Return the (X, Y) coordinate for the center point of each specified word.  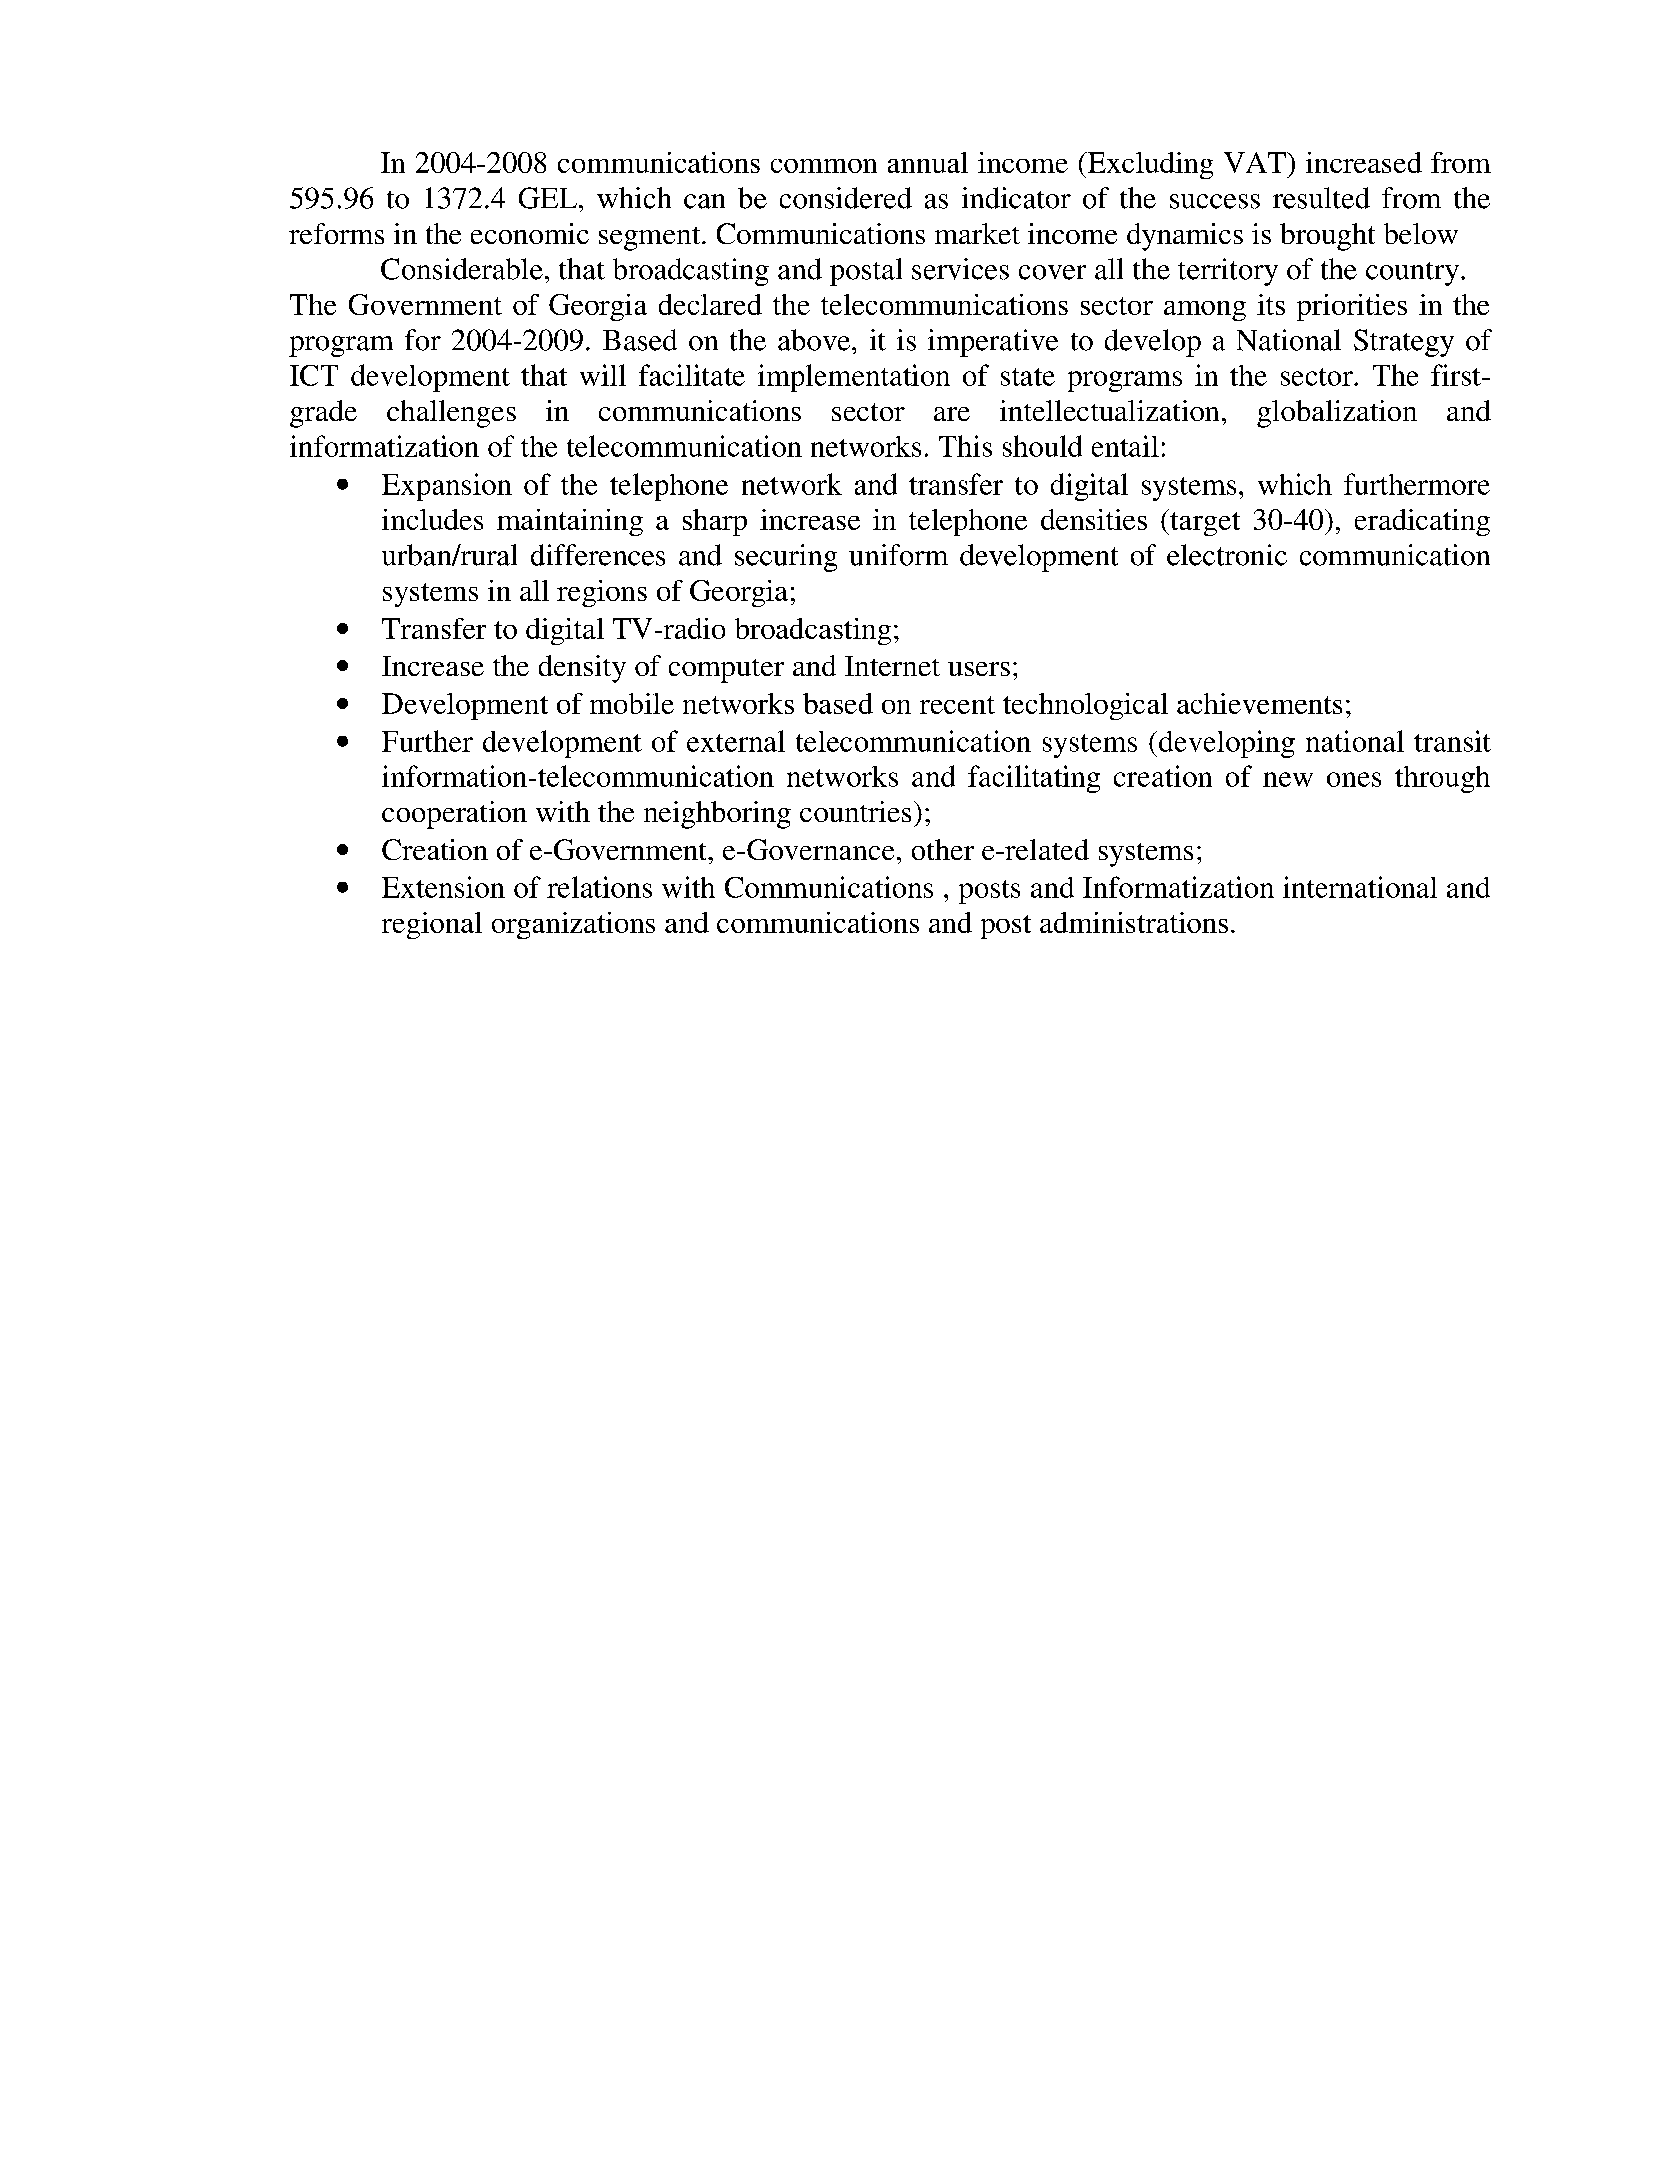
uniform (898, 555)
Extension (443, 887)
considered (846, 198)
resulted (1321, 198)
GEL (549, 198)
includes (432, 519)
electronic (1227, 555)
